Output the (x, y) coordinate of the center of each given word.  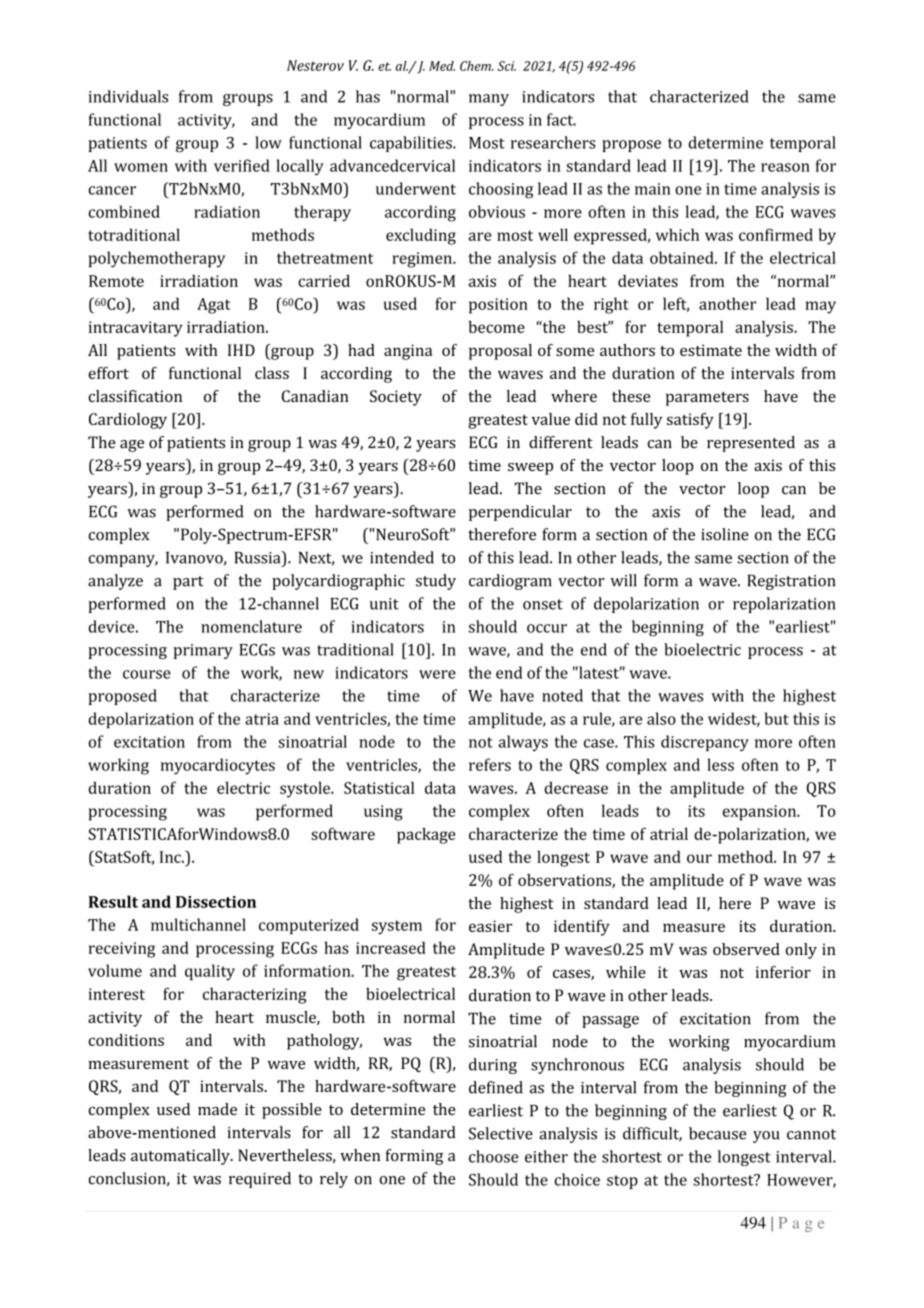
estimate (711, 350)
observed (746, 949)
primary (203, 651)
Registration (791, 582)
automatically (181, 1157)
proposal (500, 352)
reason (785, 167)
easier (490, 926)
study (436, 582)
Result (113, 901)
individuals (128, 96)
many (489, 100)
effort (108, 373)
